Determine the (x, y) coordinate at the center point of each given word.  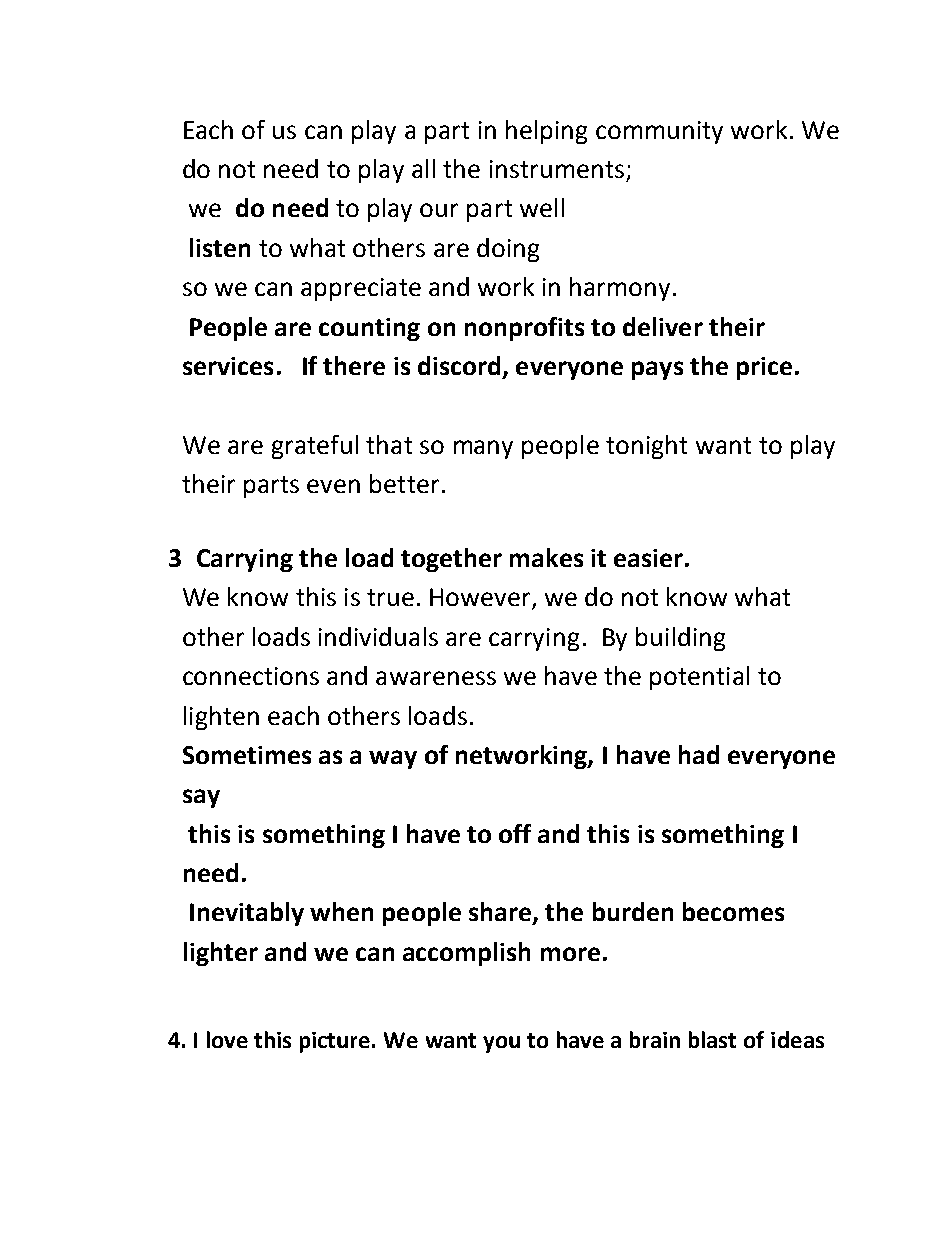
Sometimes (247, 755)
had (699, 754)
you (501, 1044)
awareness (436, 678)
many (483, 449)
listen (220, 247)
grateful (315, 447)
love (227, 1039)
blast (712, 1039)
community (659, 132)
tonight (646, 447)
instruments (557, 169)
